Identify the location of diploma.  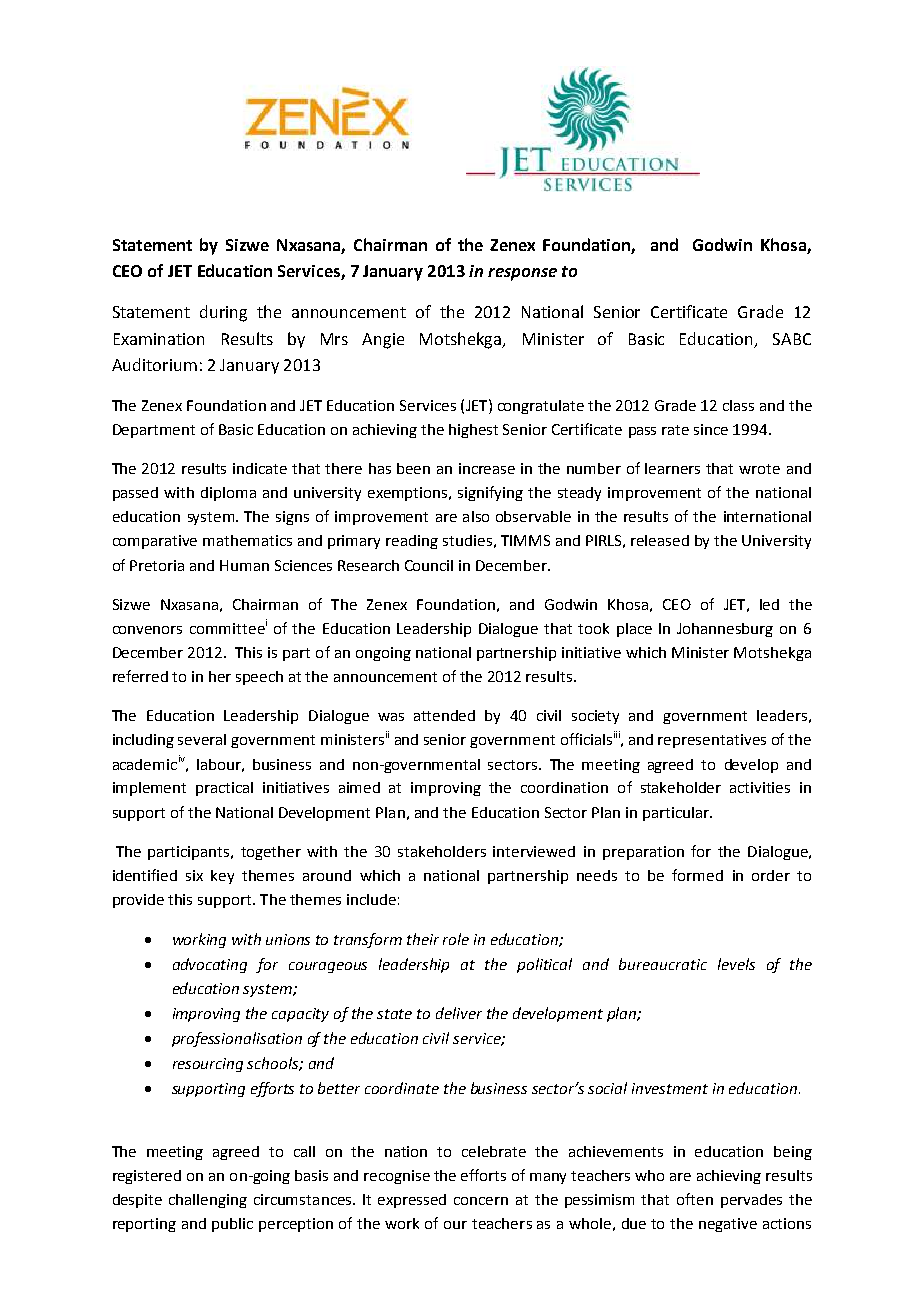
(228, 494).
